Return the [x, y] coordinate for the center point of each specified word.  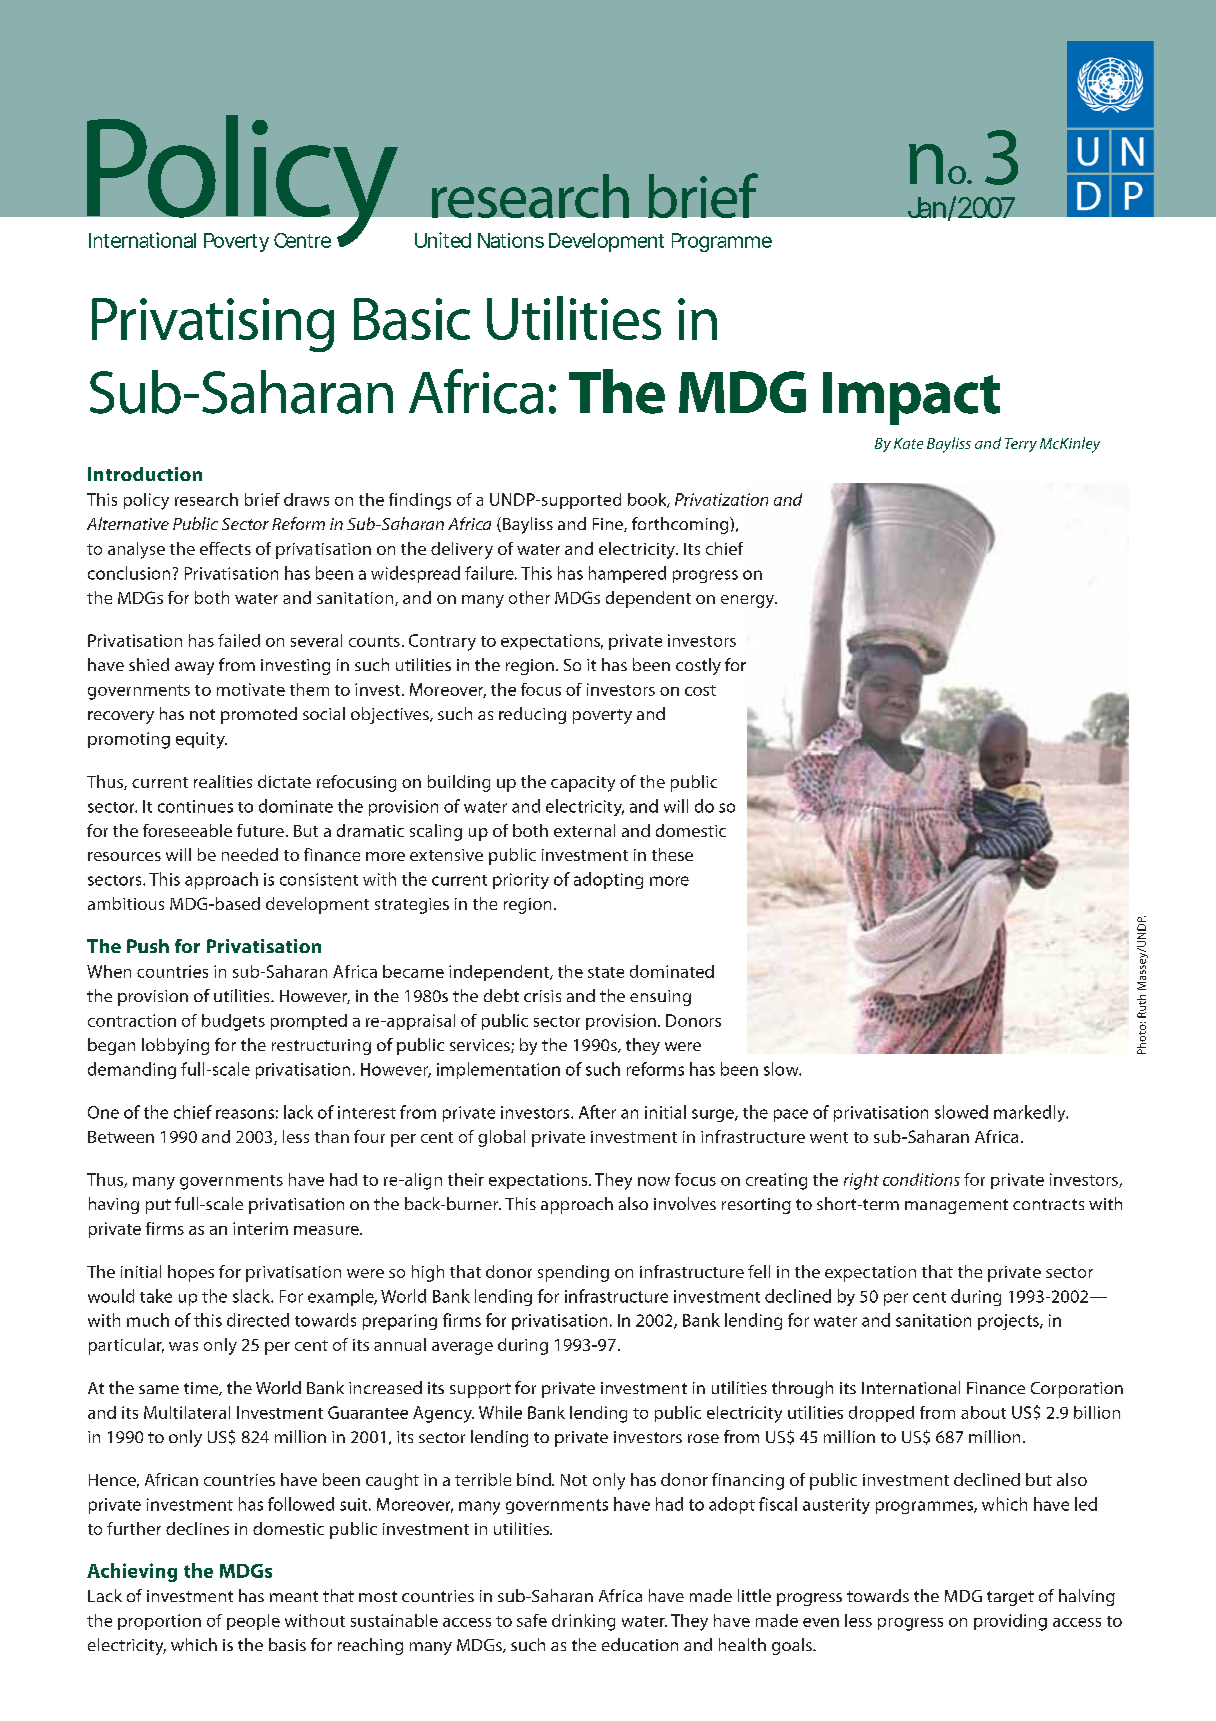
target [1010, 1598]
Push [148, 946]
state [606, 972]
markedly [1031, 1113]
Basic [412, 319]
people [253, 1622]
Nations [511, 240]
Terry [1021, 445]
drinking [583, 1622]
